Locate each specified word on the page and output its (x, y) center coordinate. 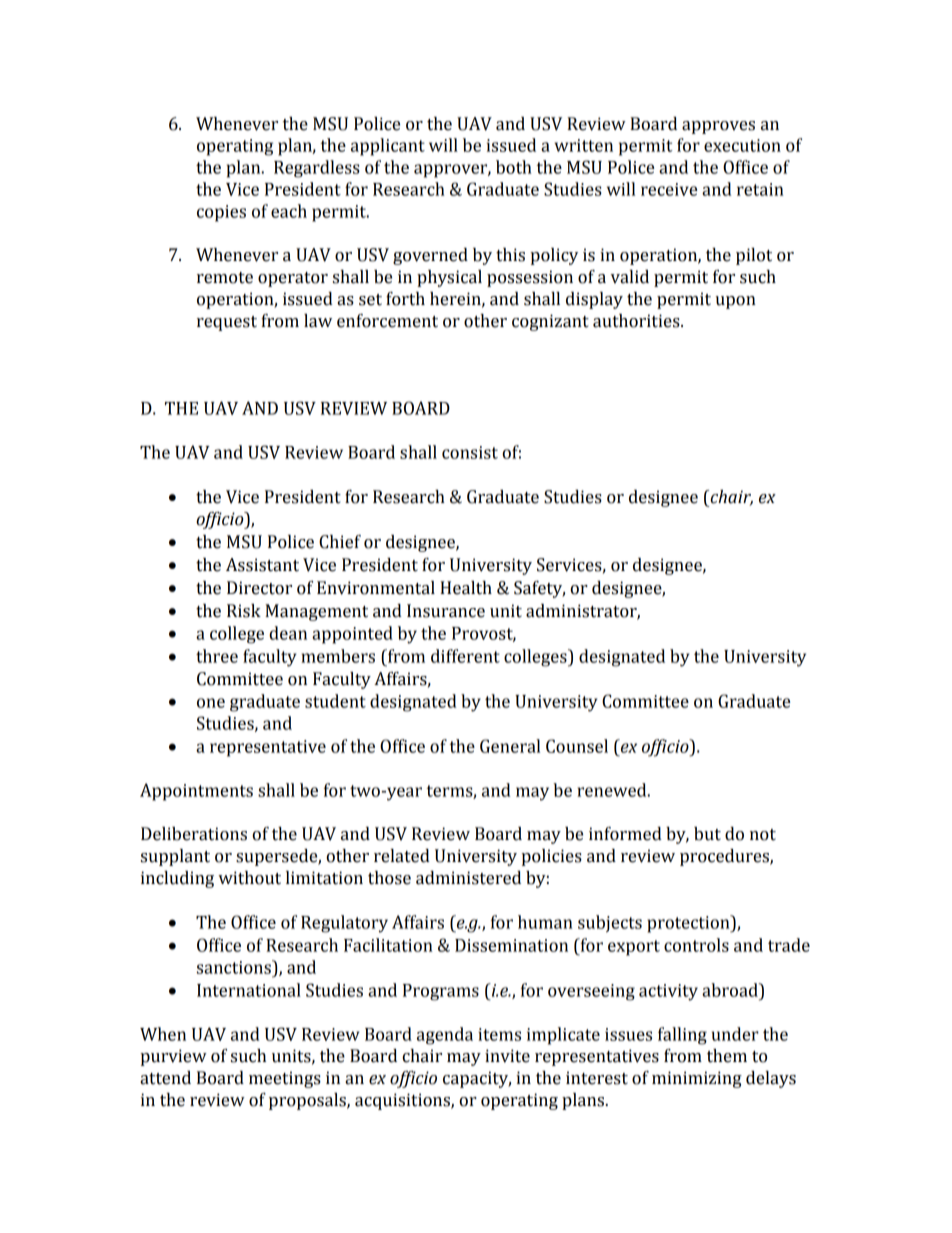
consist (470, 452)
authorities (637, 321)
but (707, 834)
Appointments (196, 792)
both (514, 167)
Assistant (262, 565)
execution (742, 145)
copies (221, 213)
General (510, 746)
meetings (285, 1079)
